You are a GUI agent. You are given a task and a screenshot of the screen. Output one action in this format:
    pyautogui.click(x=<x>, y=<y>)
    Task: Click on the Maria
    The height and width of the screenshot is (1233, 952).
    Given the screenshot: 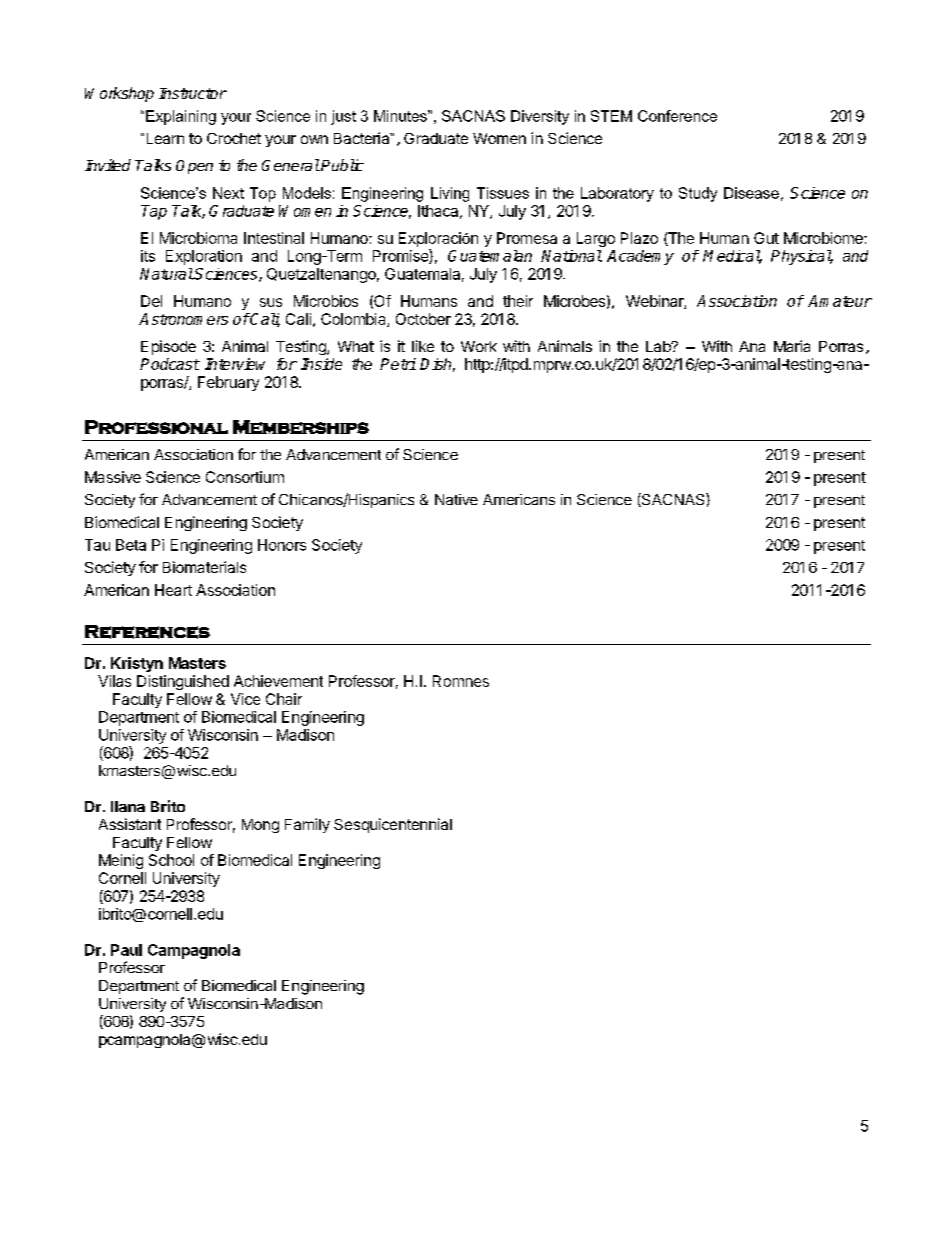 What is the action you would take?
    pyautogui.click(x=792, y=346)
